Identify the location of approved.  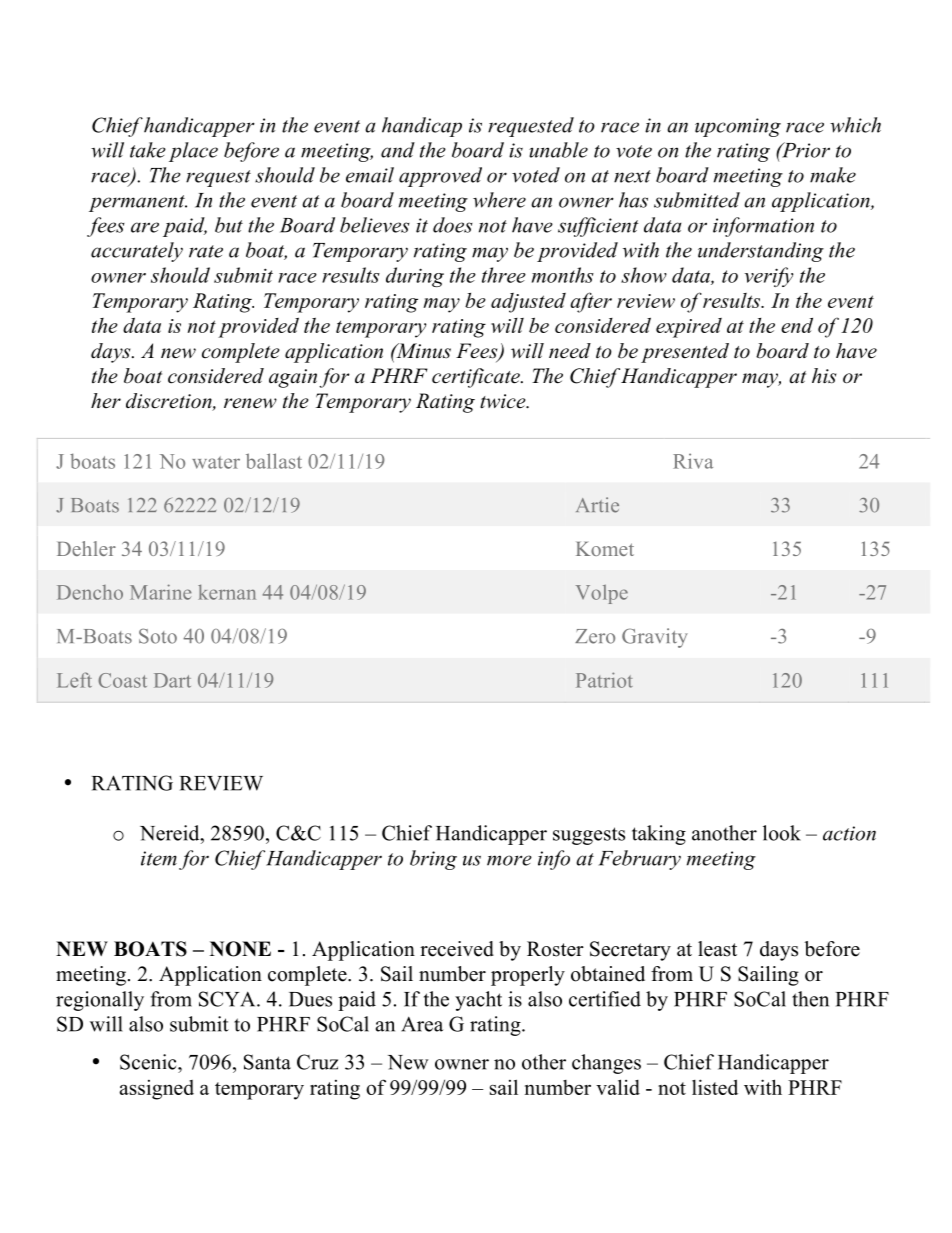
(440, 177).
